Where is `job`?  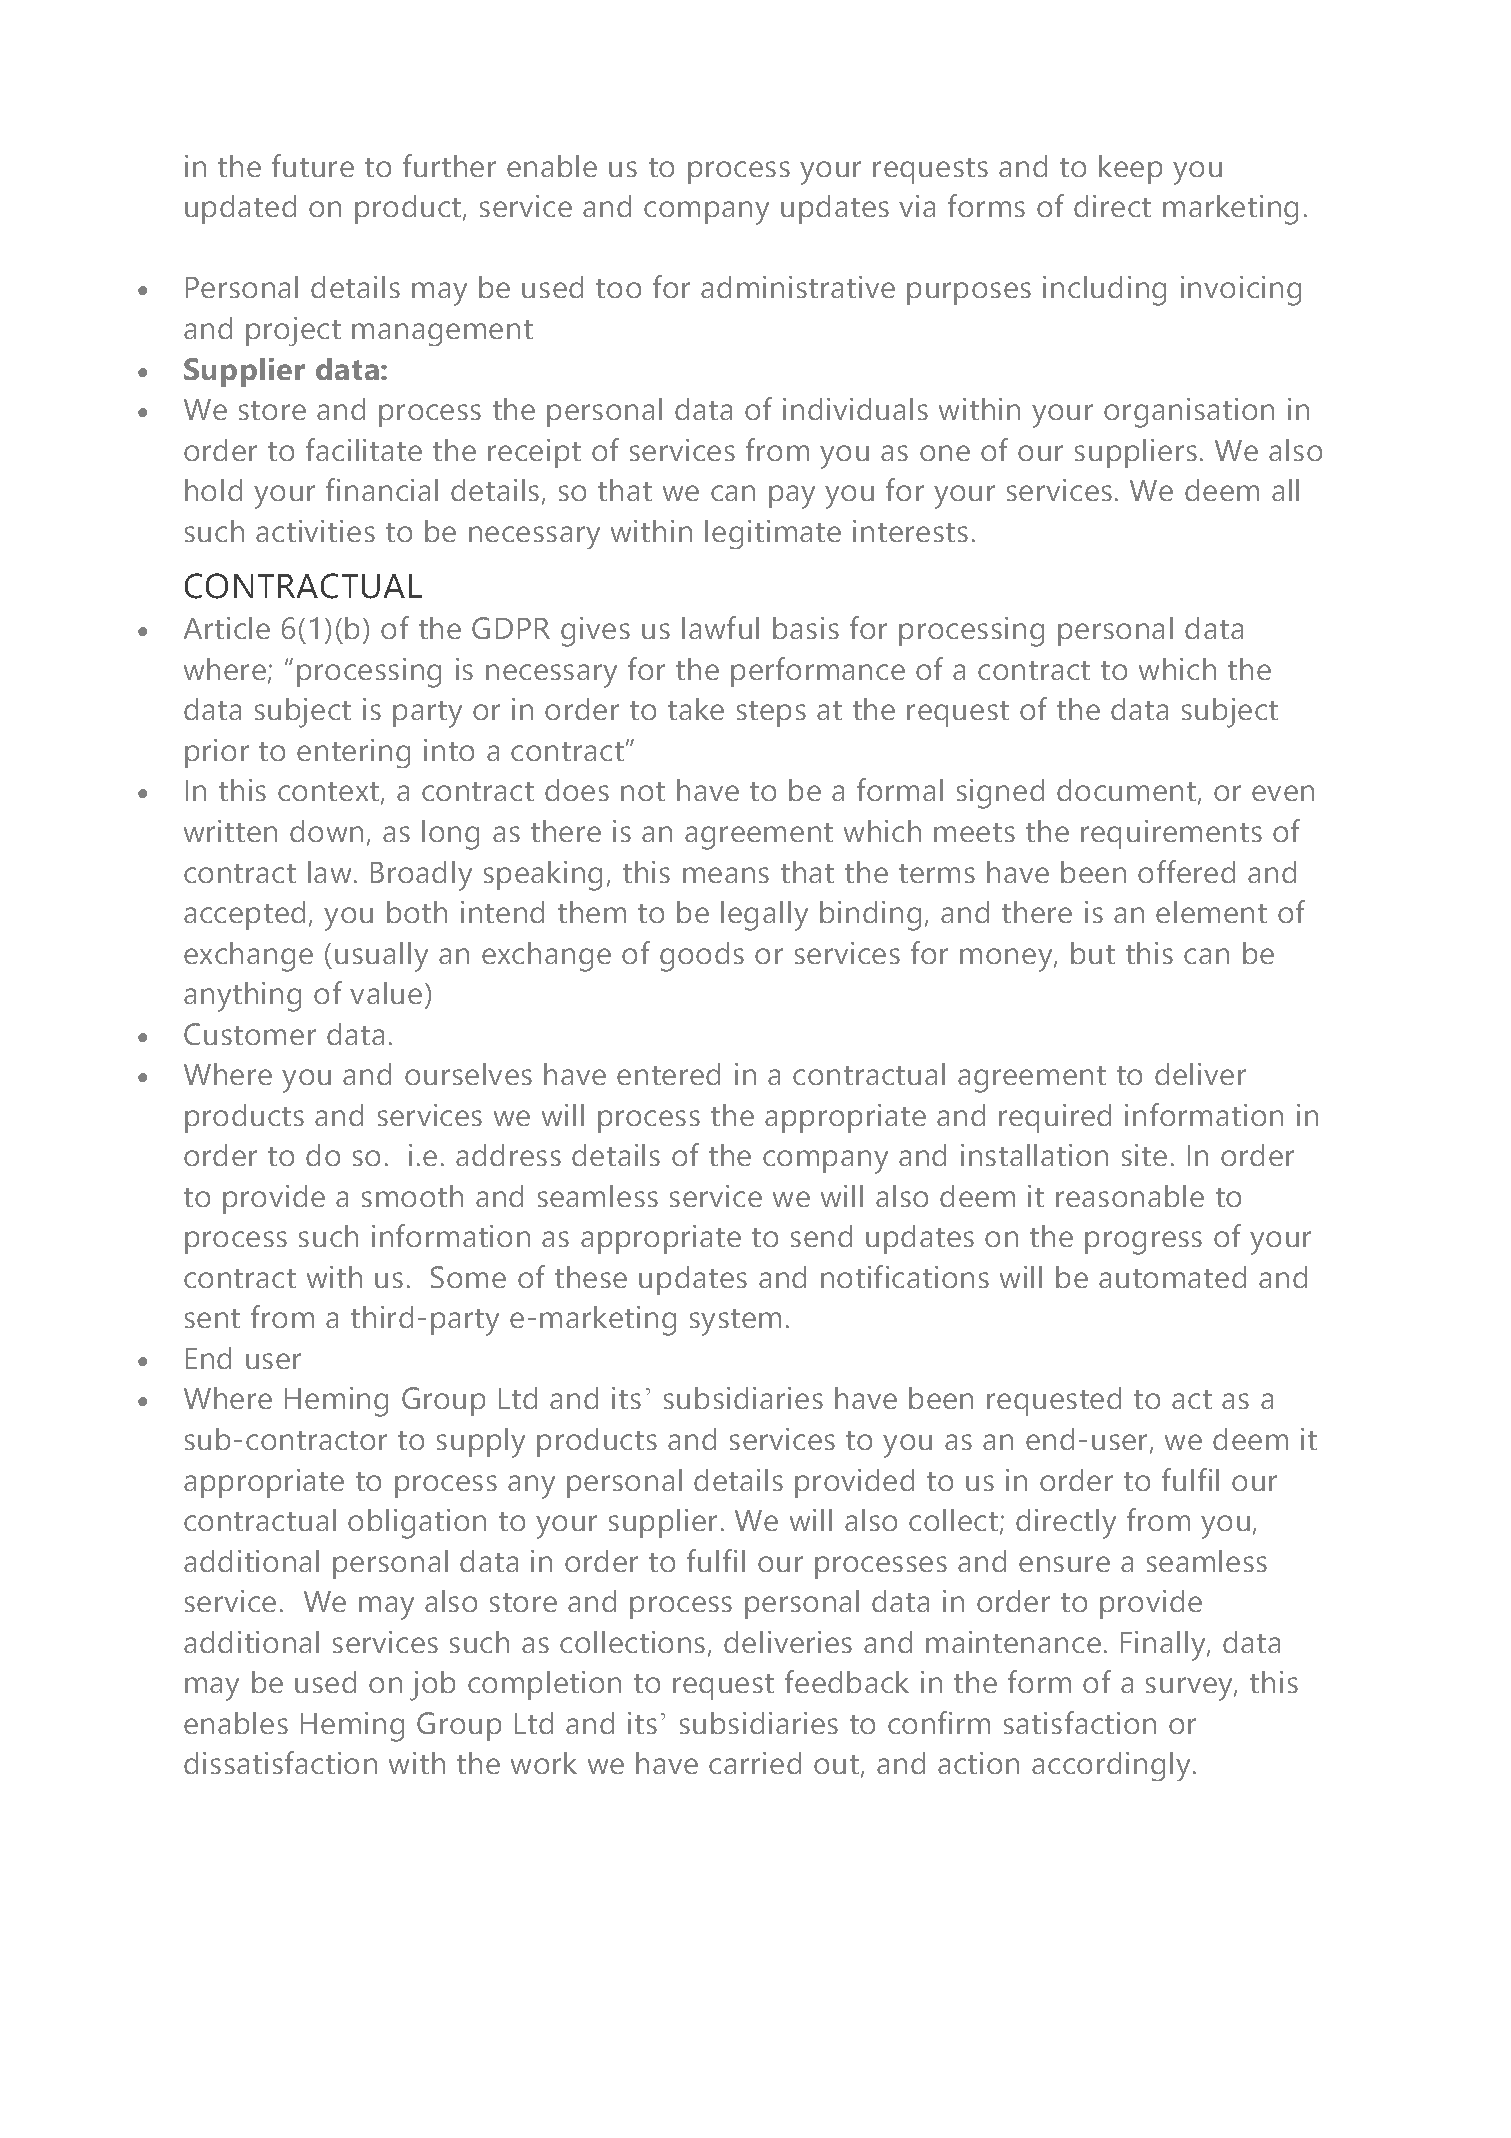 job is located at coordinates (432, 1686).
